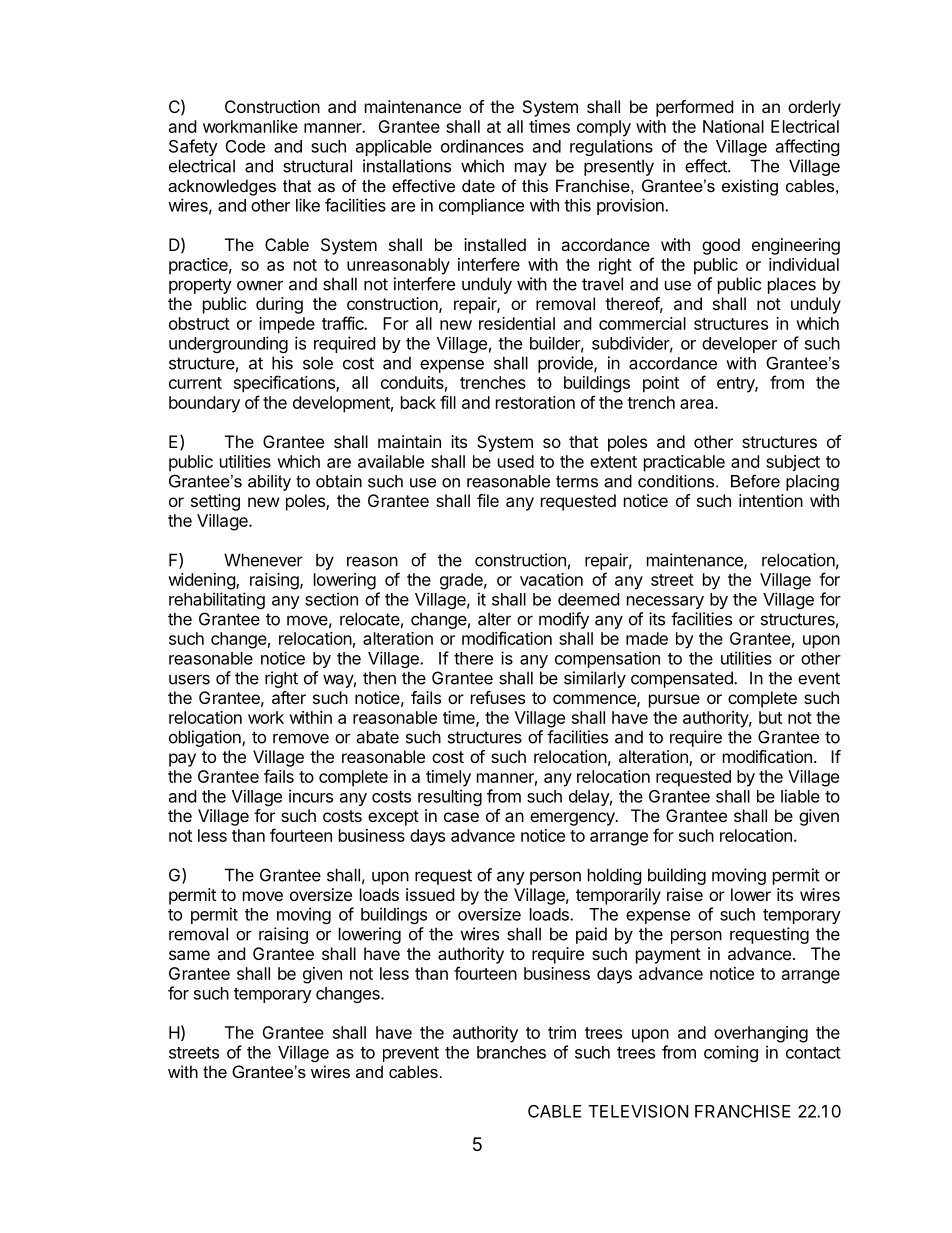  I want to click on National, so click(733, 126).
